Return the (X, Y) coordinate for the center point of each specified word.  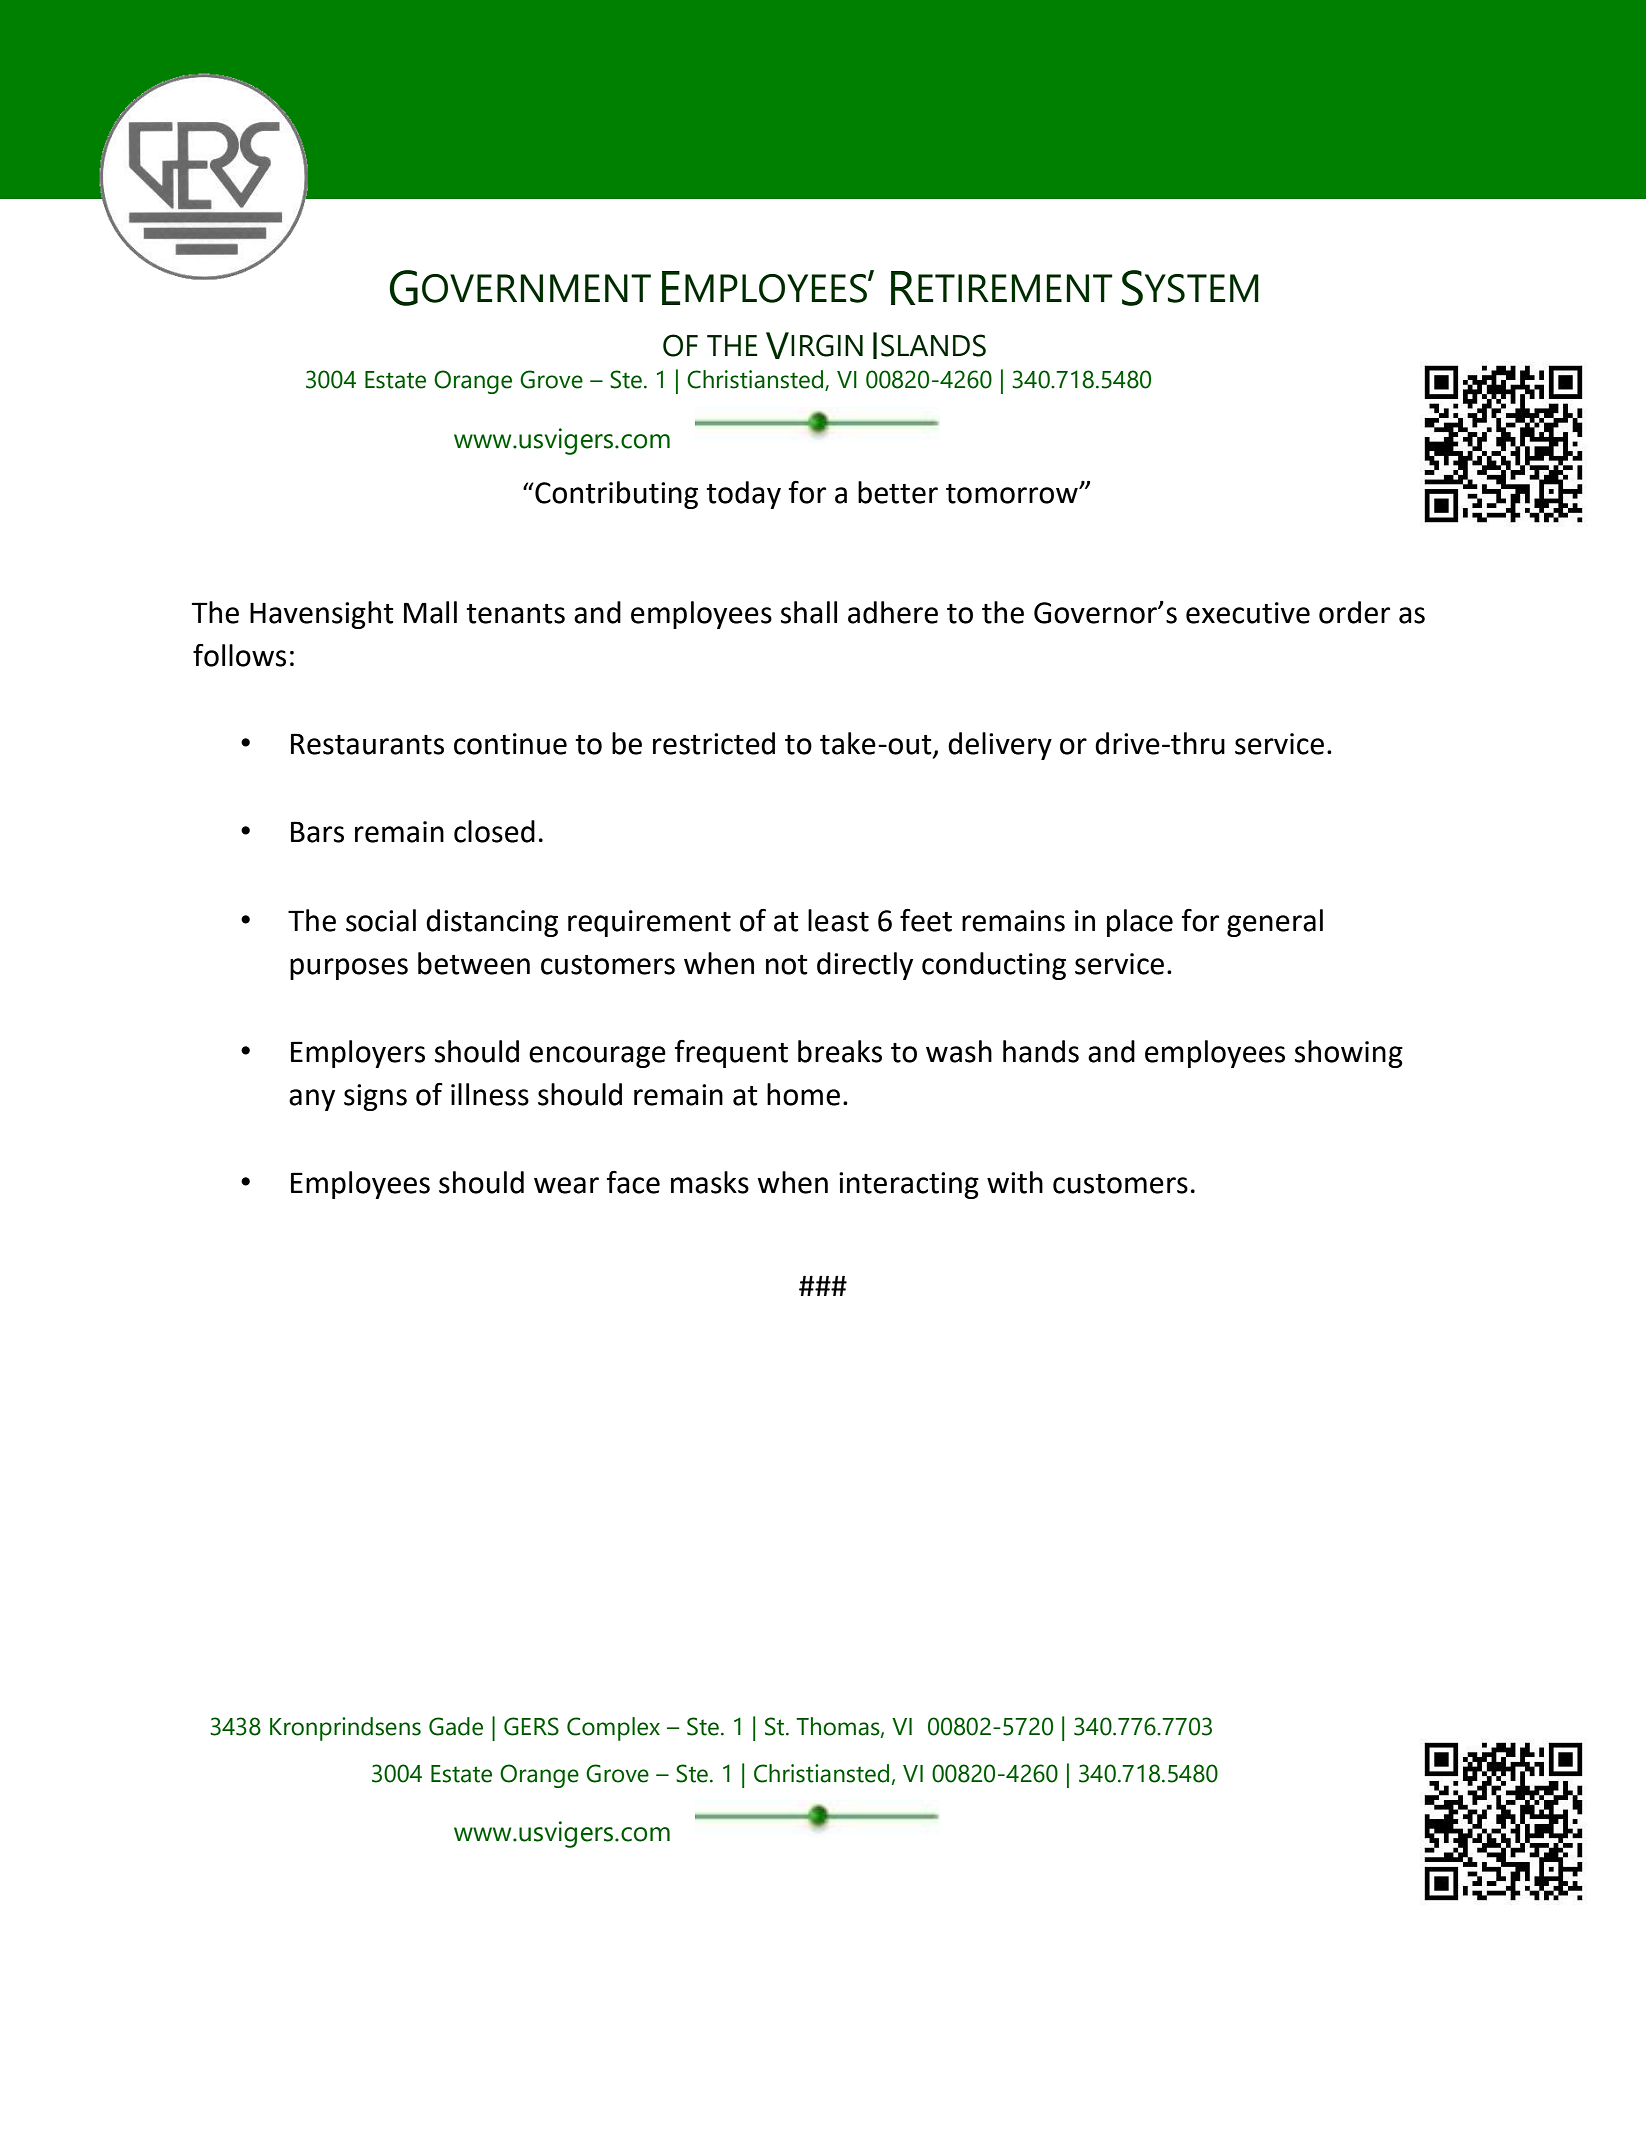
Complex (613, 1729)
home (803, 1094)
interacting (909, 1185)
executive (1248, 613)
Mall (430, 612)
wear (566, 1185)
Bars (317, 832)
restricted (714, 743)
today (743, 495)
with (1015, 1182)
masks (710, 1182)
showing (1349, 1054)
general (1275, 923)
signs (375, 1097)
